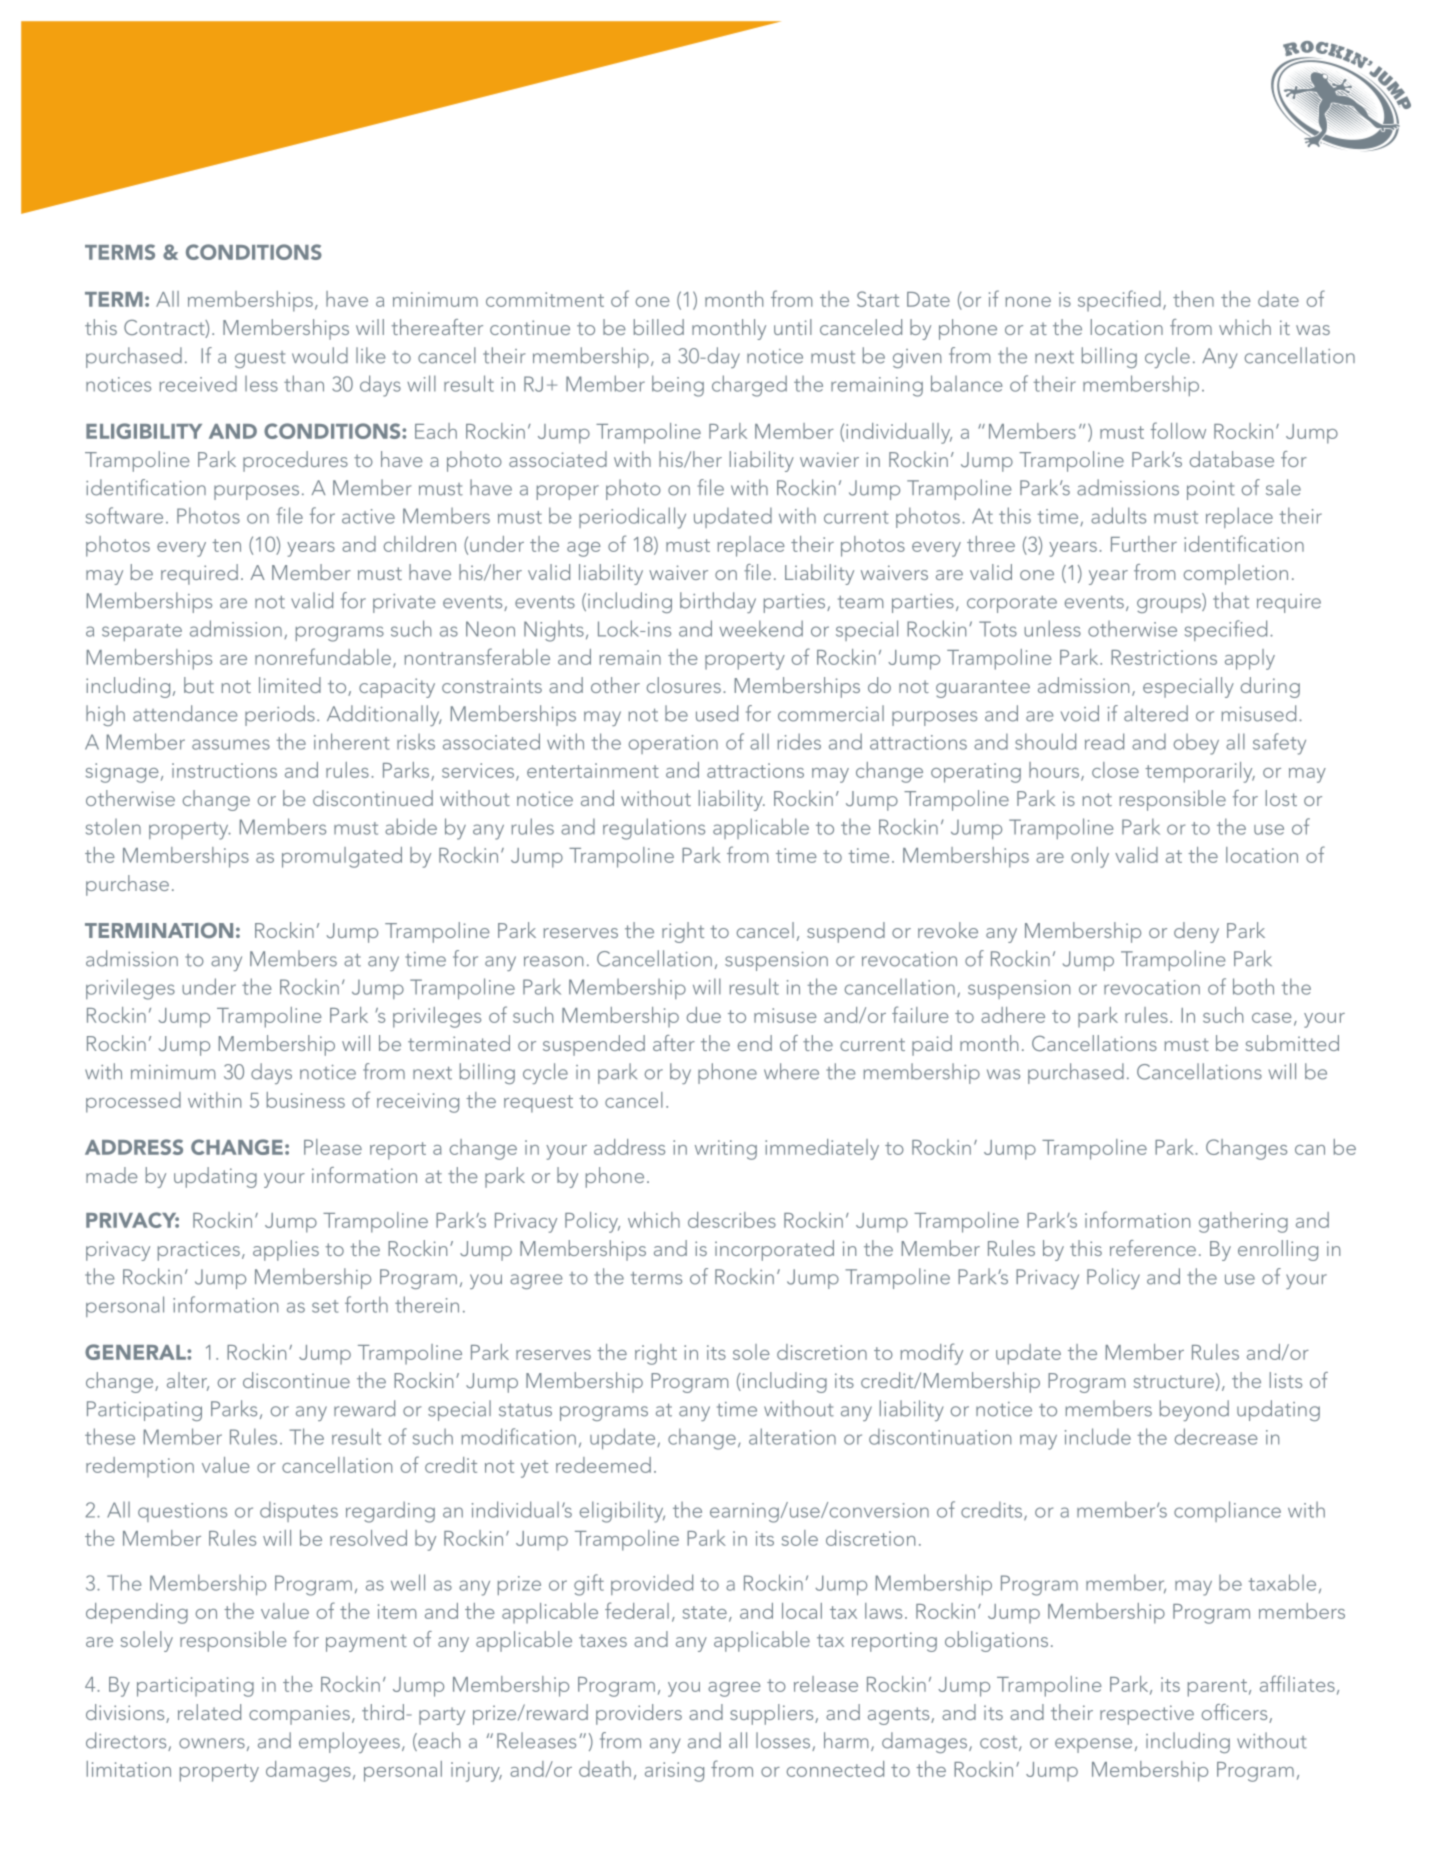 This screenshot has height=1866, width=1442. Describe the element at coordinates (306, 1100) in the screenshot. I see `business` at that location.
